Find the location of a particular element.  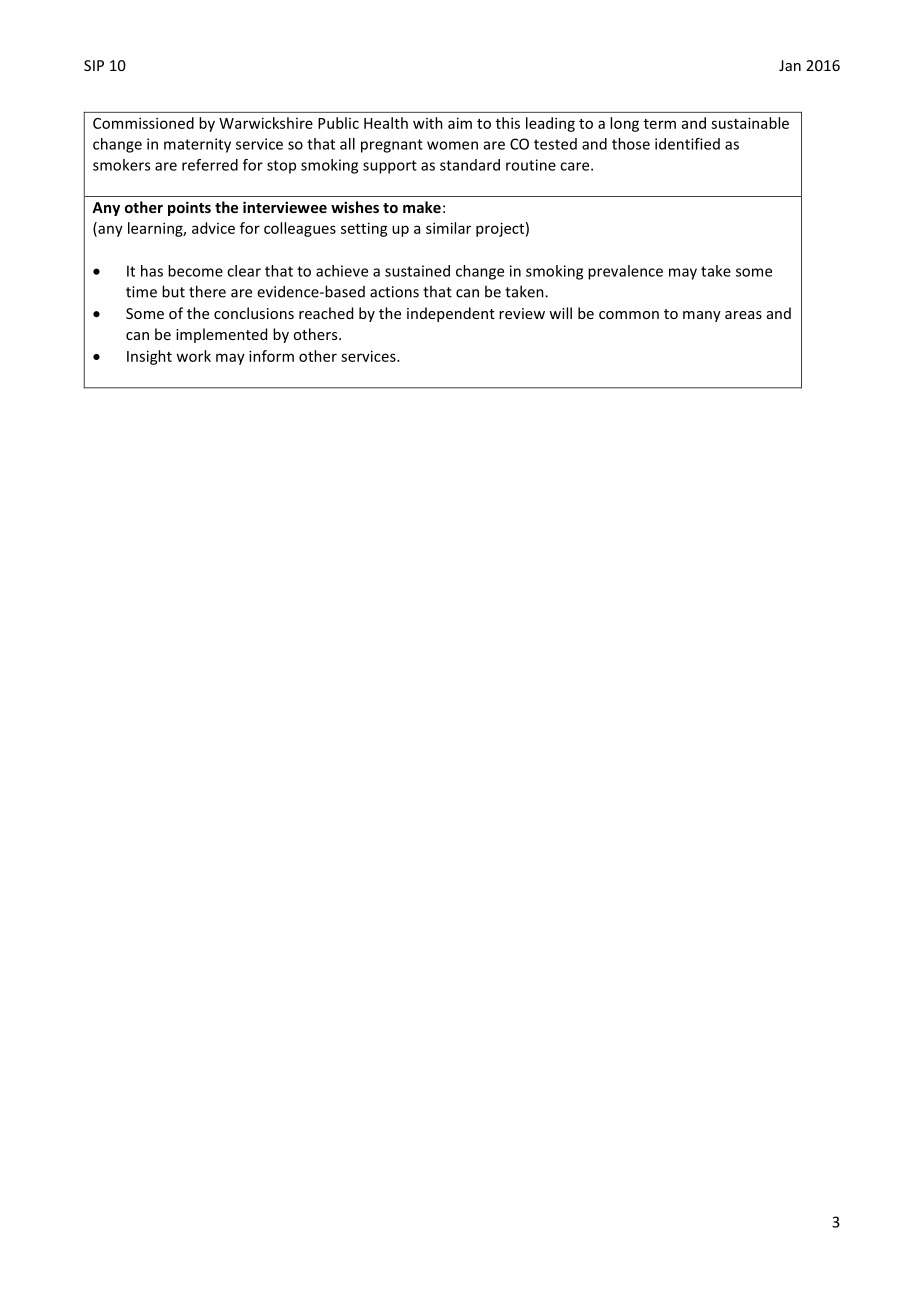

independent is located at coordinates (451, 314).
